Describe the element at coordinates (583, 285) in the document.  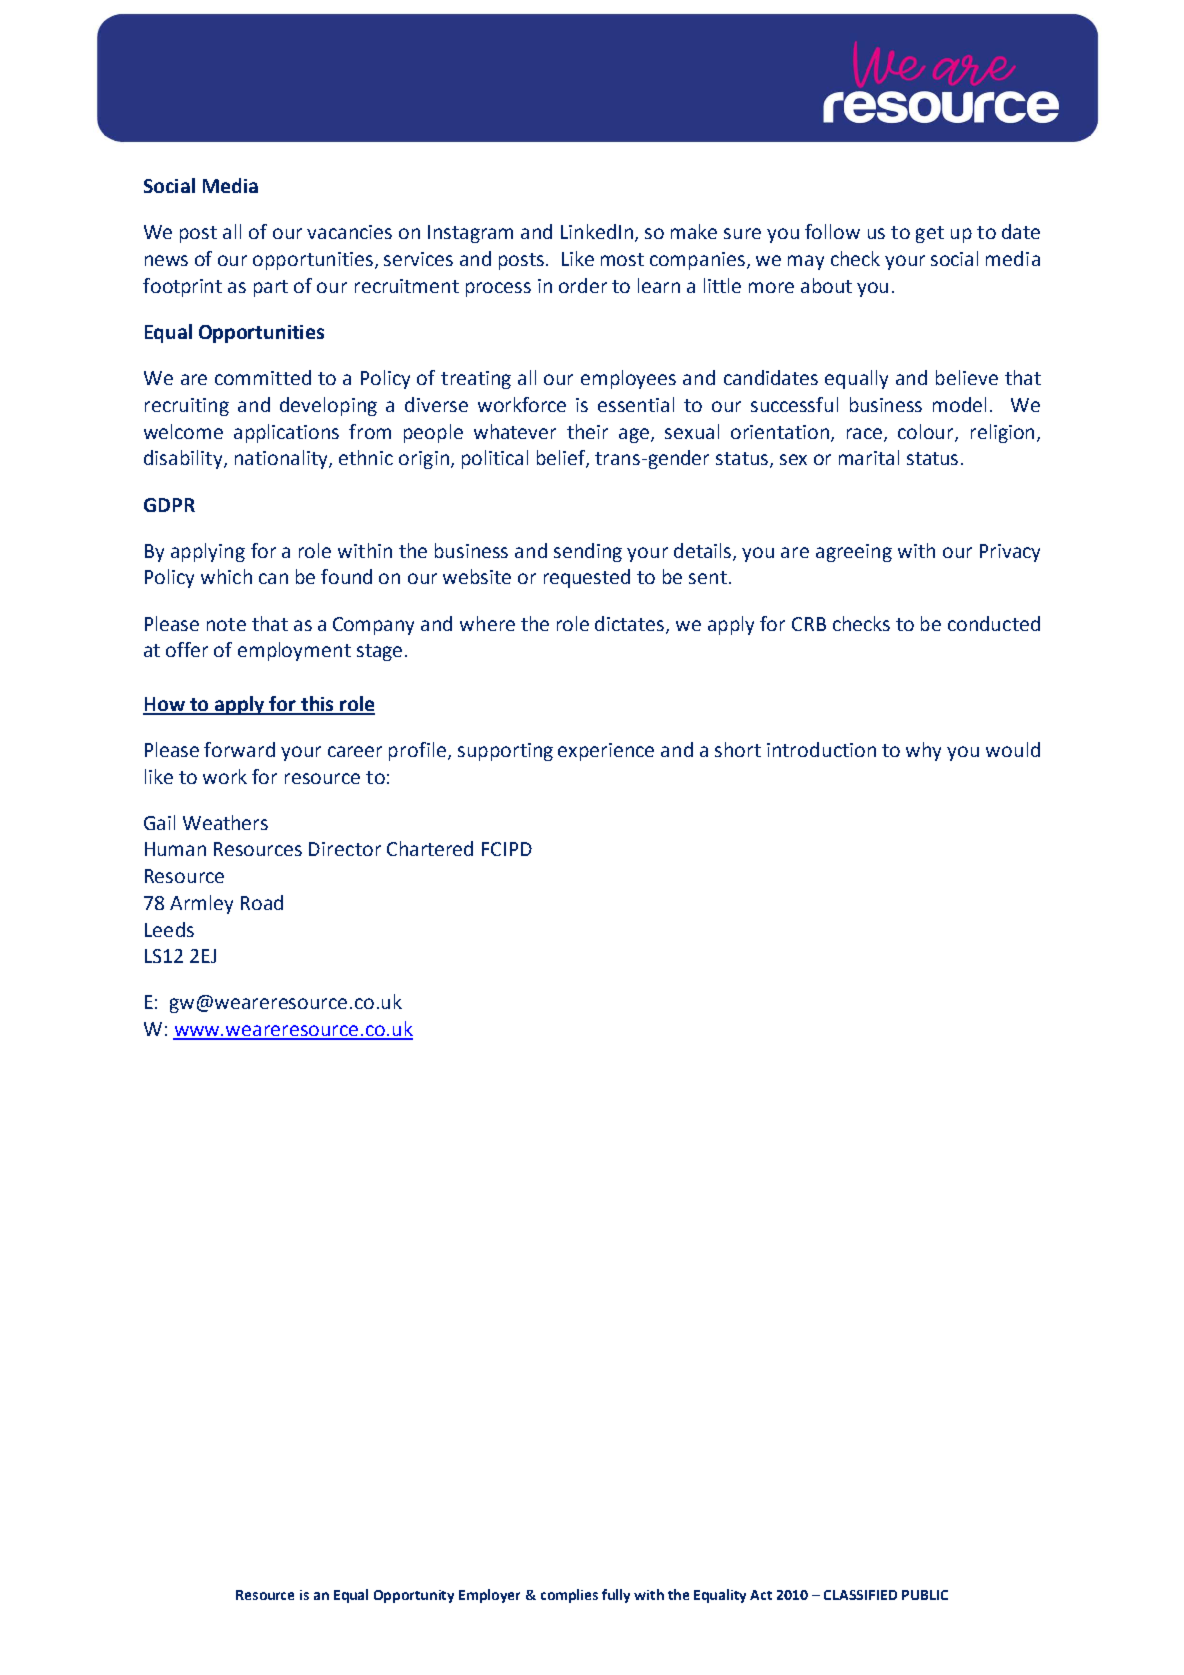
I see `order` at that location.
